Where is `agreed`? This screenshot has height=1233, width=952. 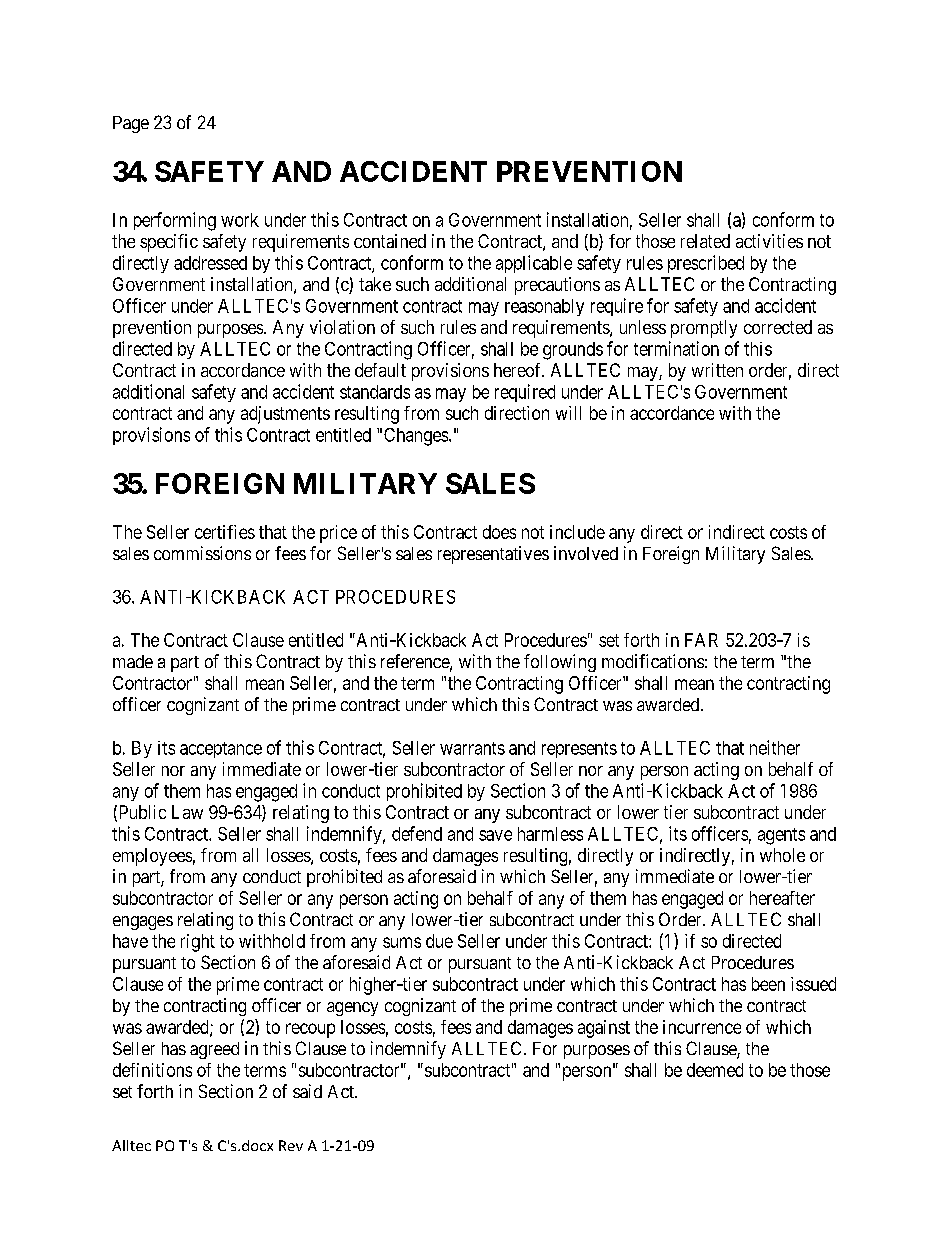
agreed is located at coordinates (214, 1050).
